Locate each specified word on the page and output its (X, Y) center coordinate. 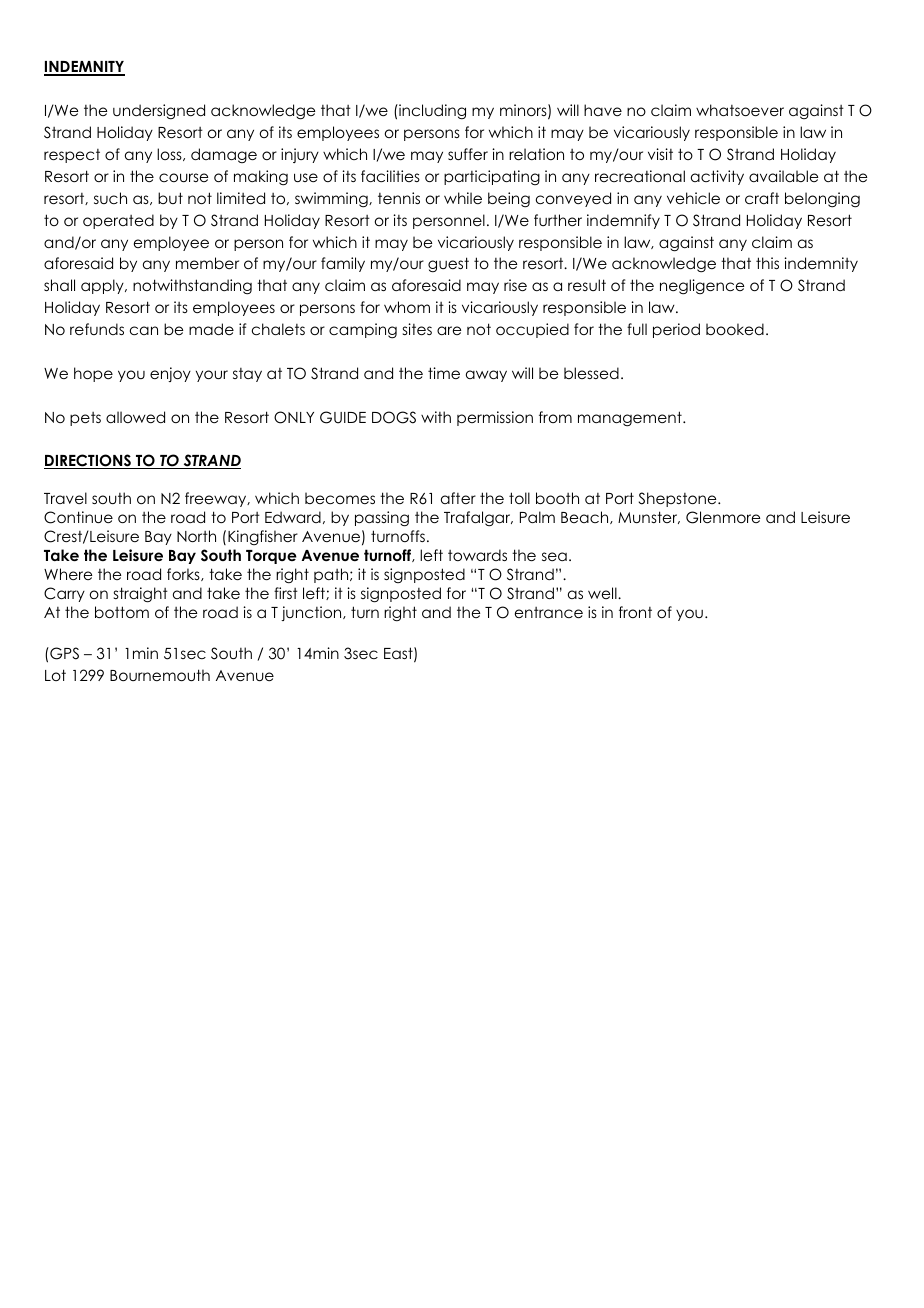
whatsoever (740, 110)
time (444, 373)
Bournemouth (160, 675)
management (631, 419)
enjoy (170, 374)
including (431, 111)
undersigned (159, 111)
